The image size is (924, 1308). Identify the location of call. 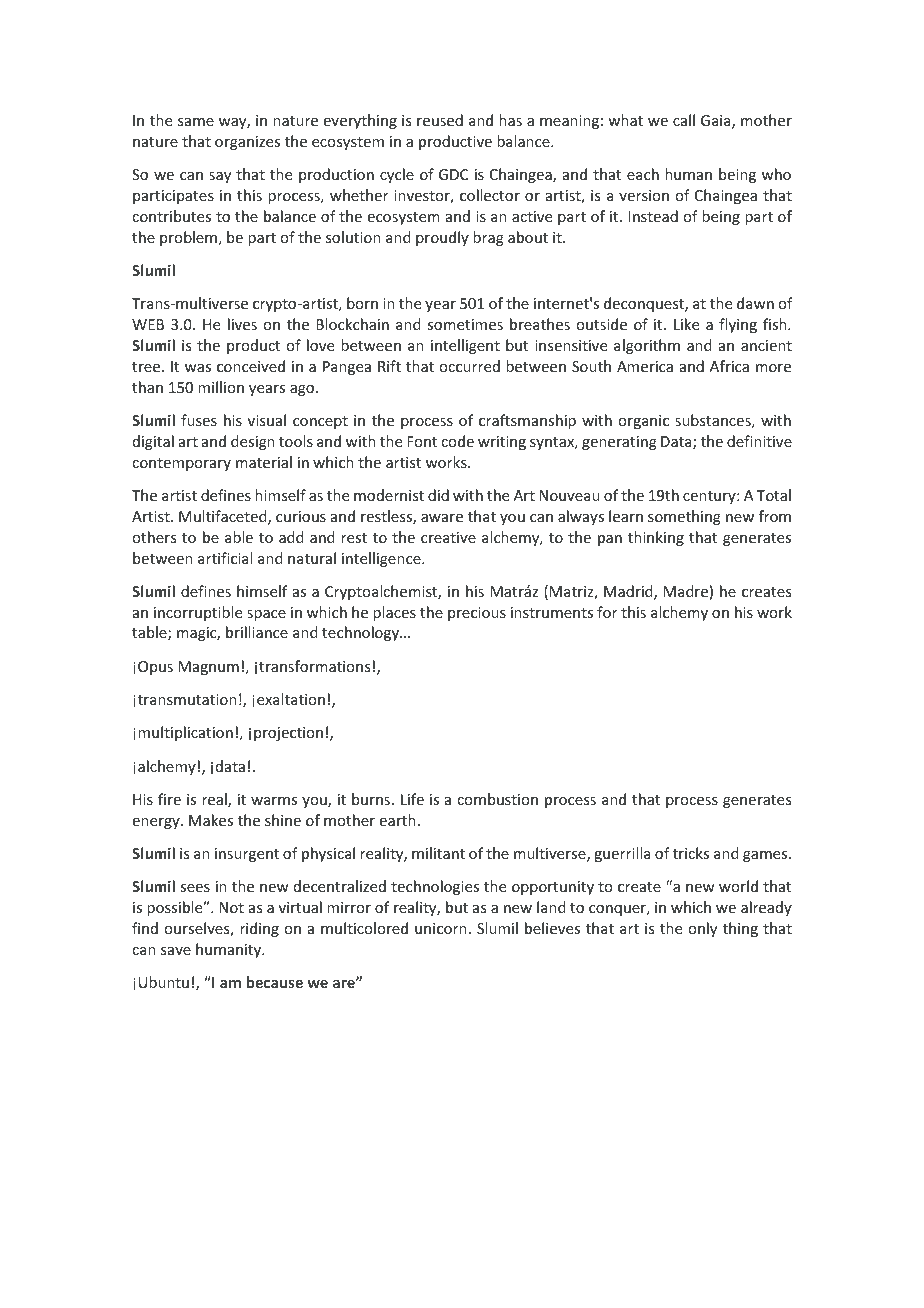
(684, 120).
